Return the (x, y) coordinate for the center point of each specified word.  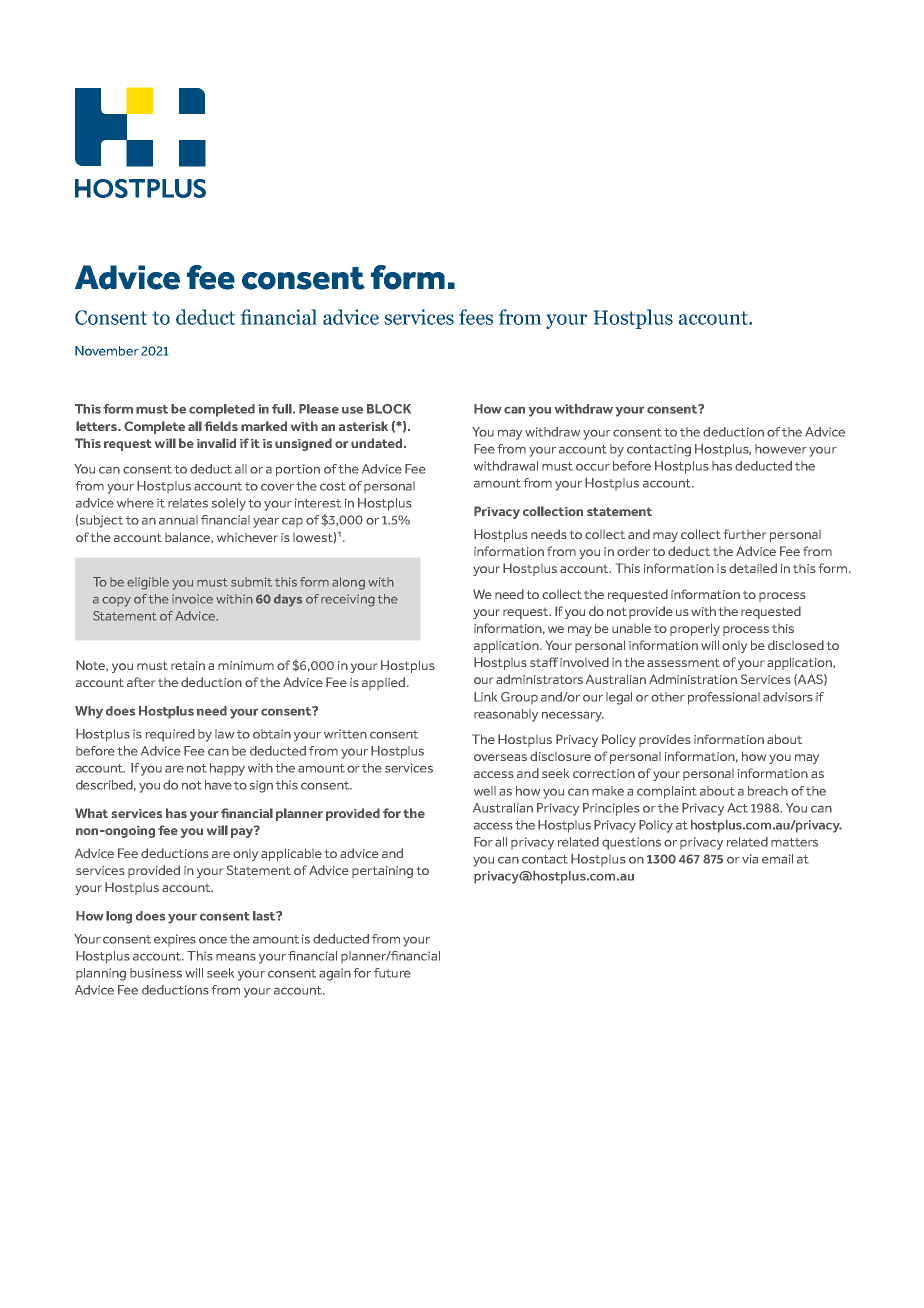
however (781, 449)
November (107, 351)
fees (476, 317)
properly (695, 629)
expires (175, 940)
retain (188, 665)
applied (383, 683)
